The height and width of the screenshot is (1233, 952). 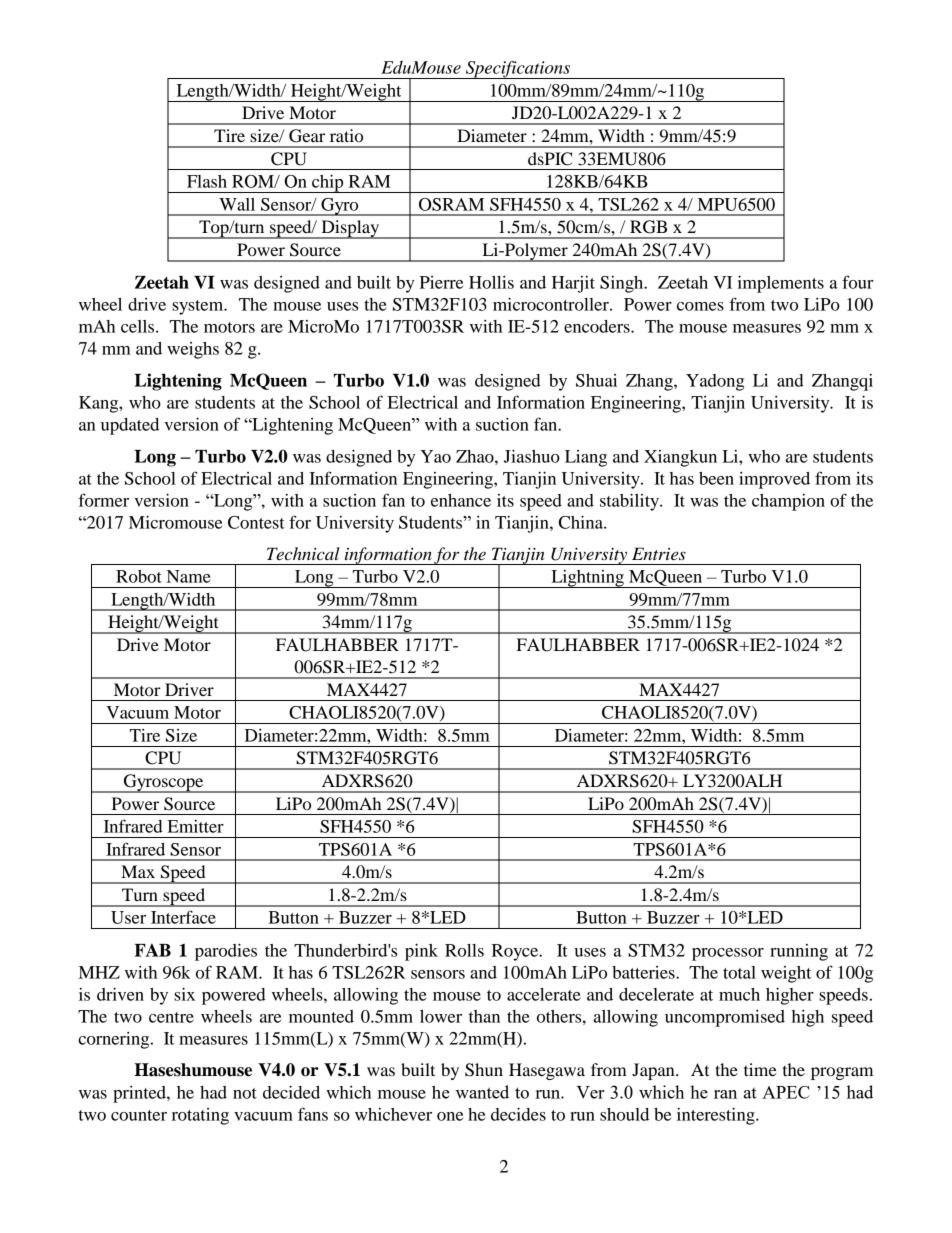 What do you see at coordinates (518, 70) in the screenshot?
I see `Specifications` at bounding box center [518, 70].
